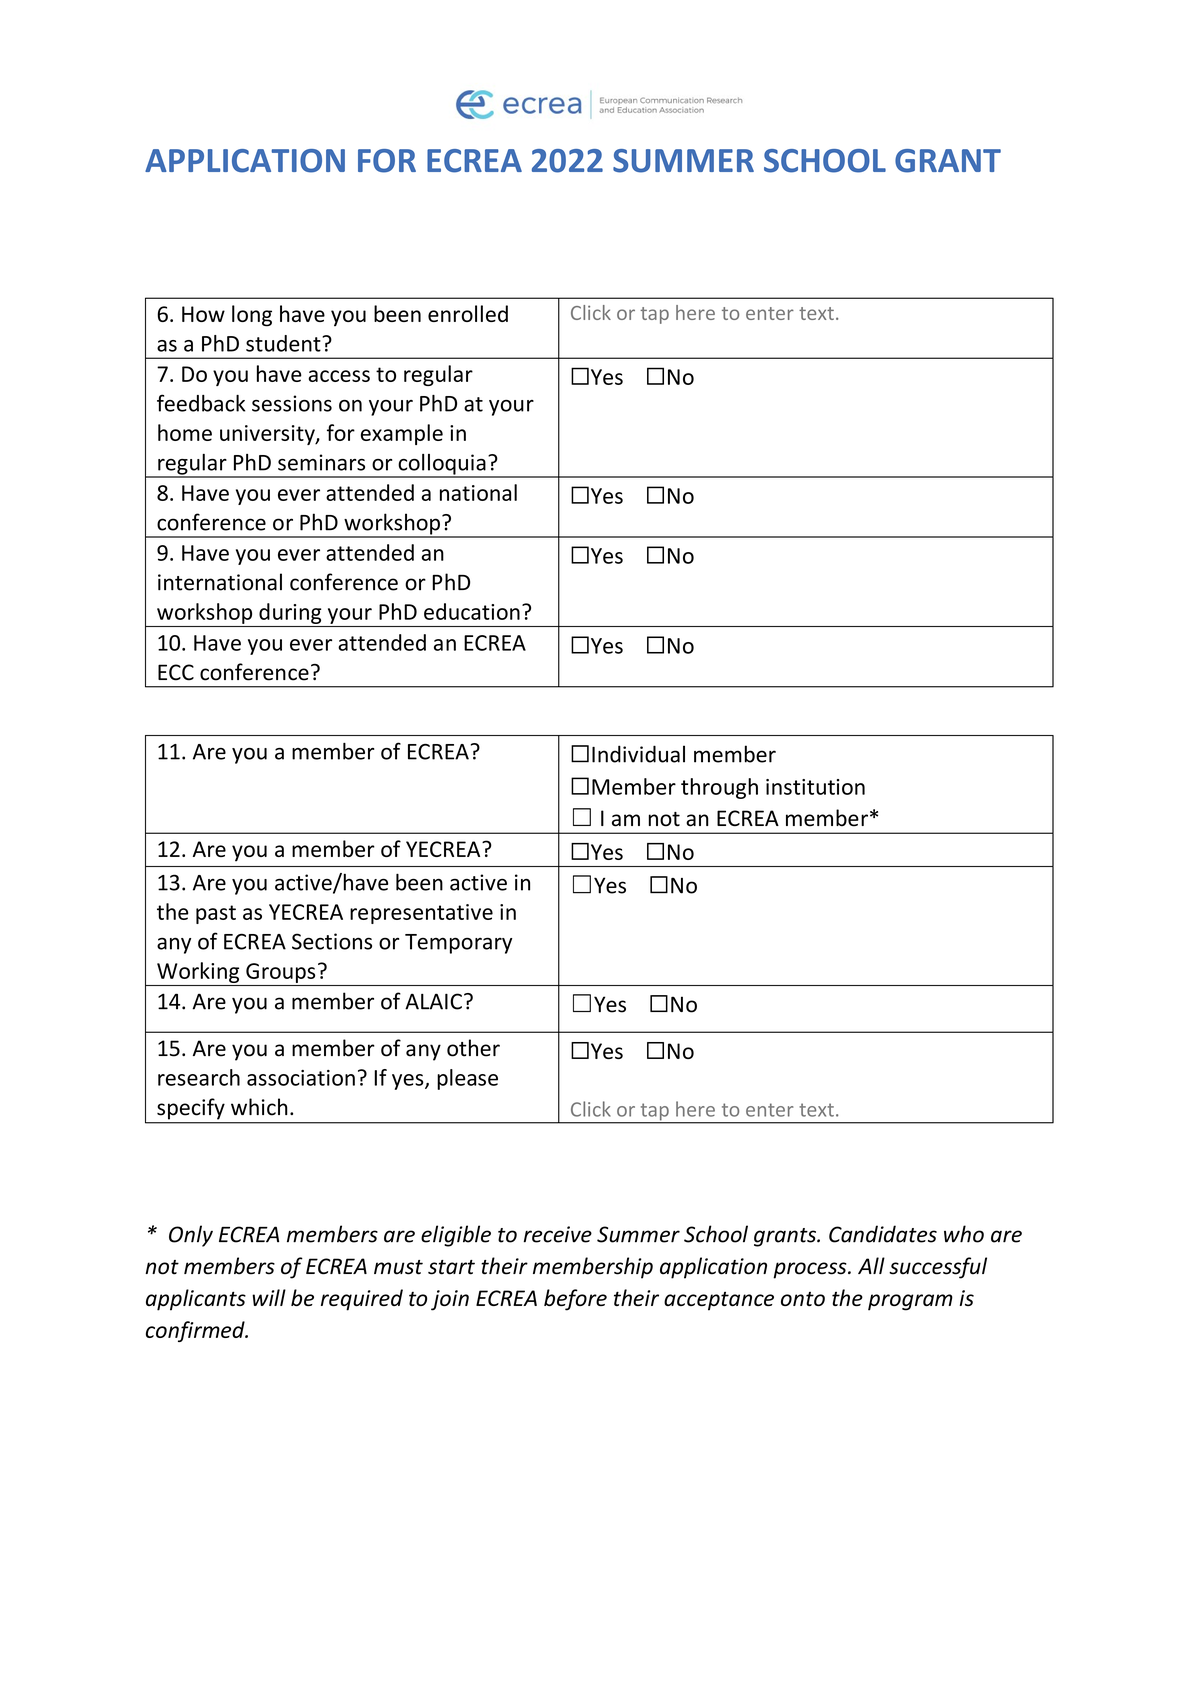  What do you see at coordinates (472, 611) in the screenshot?
I see `education` at bounding box center [472, 611].
